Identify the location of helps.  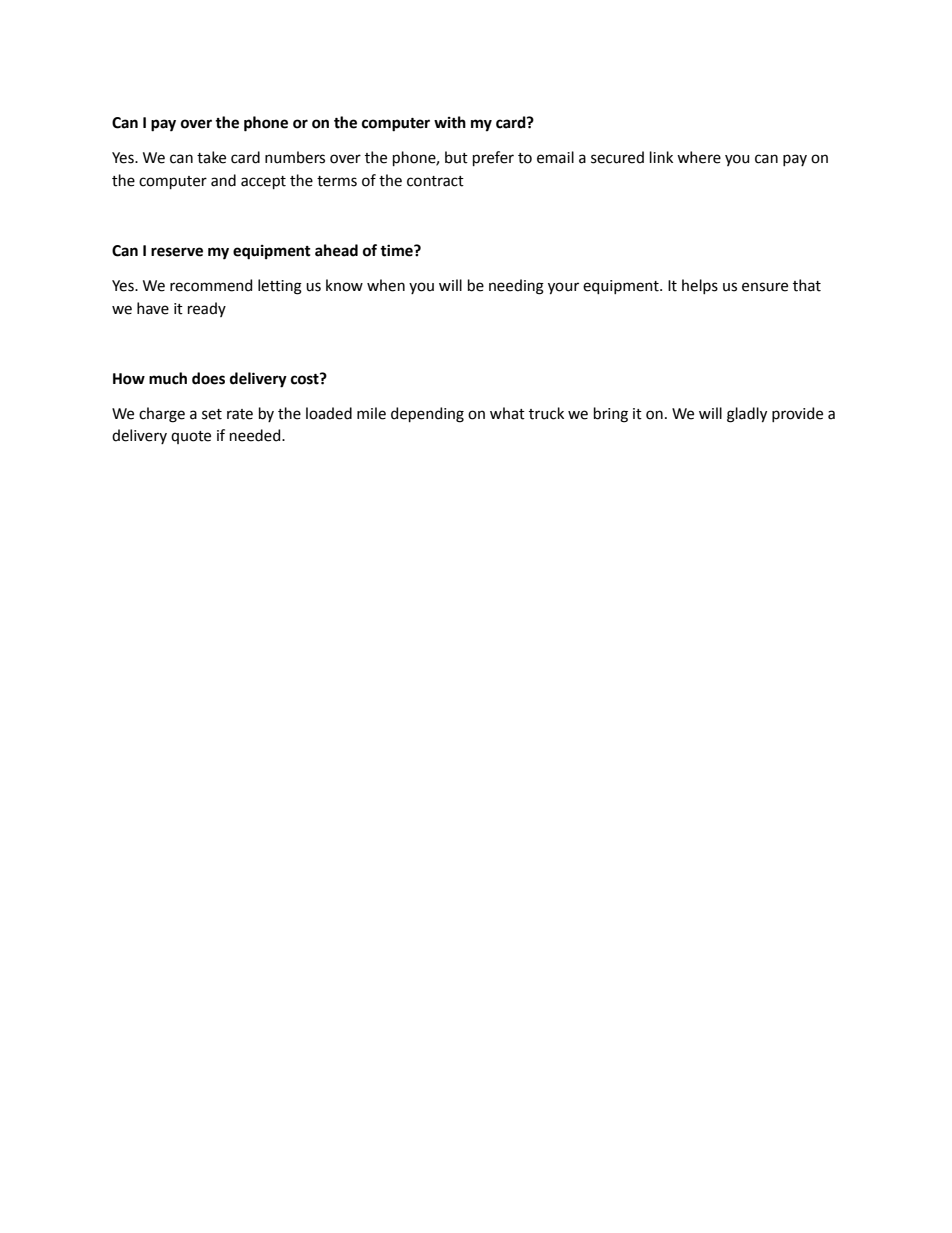
(700, 286).
